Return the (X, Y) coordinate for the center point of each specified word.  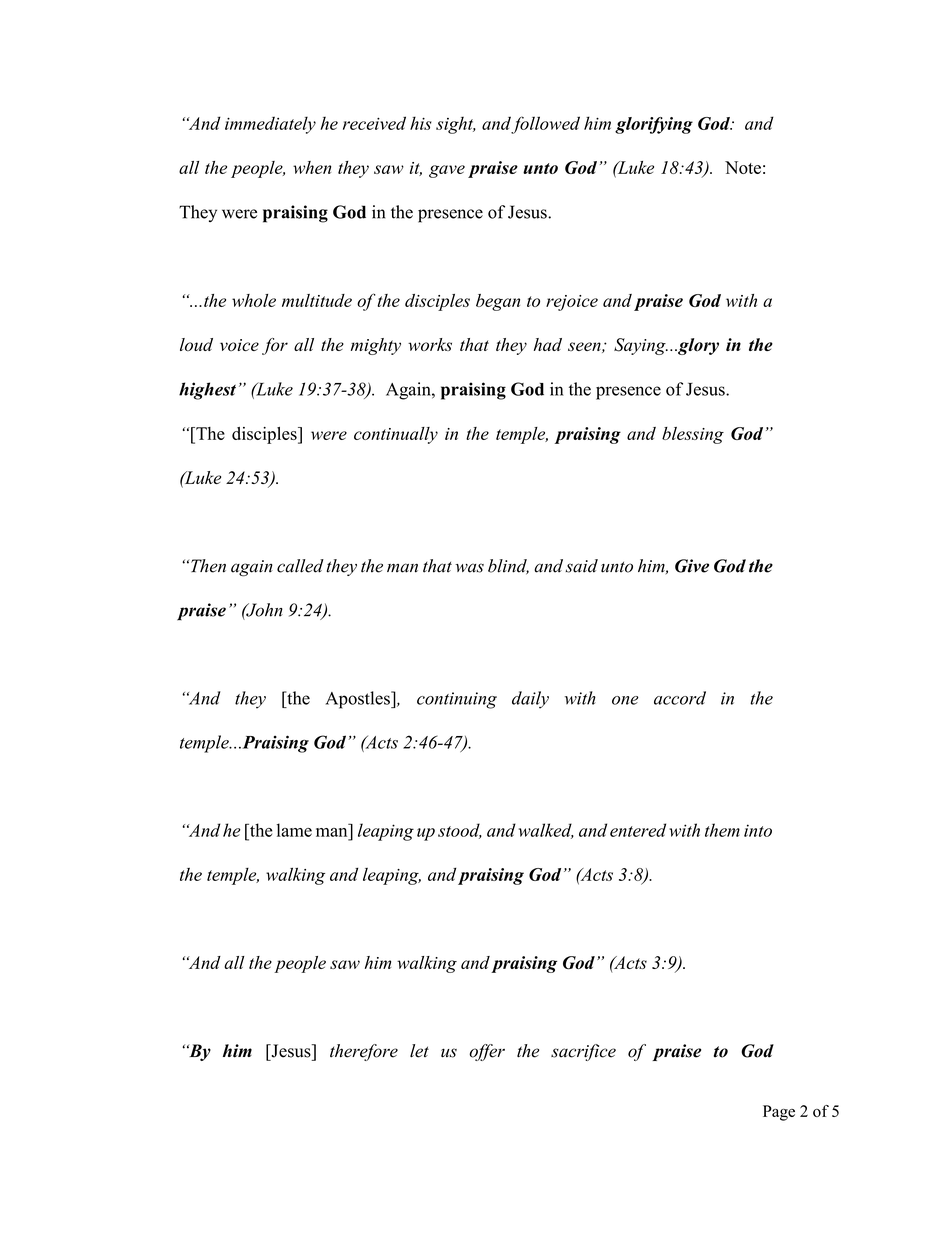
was (469, 568)
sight (456, 125)
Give (692, 566)
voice (239, 345)
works (430, 344)
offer (487, 1052)
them (722, 830)
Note (743, 167)
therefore (364, 1052)
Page (779, 1113)
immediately (270, 125)
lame (294, 830)
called (300, 566)
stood (460, 831)
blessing (693, 435)
